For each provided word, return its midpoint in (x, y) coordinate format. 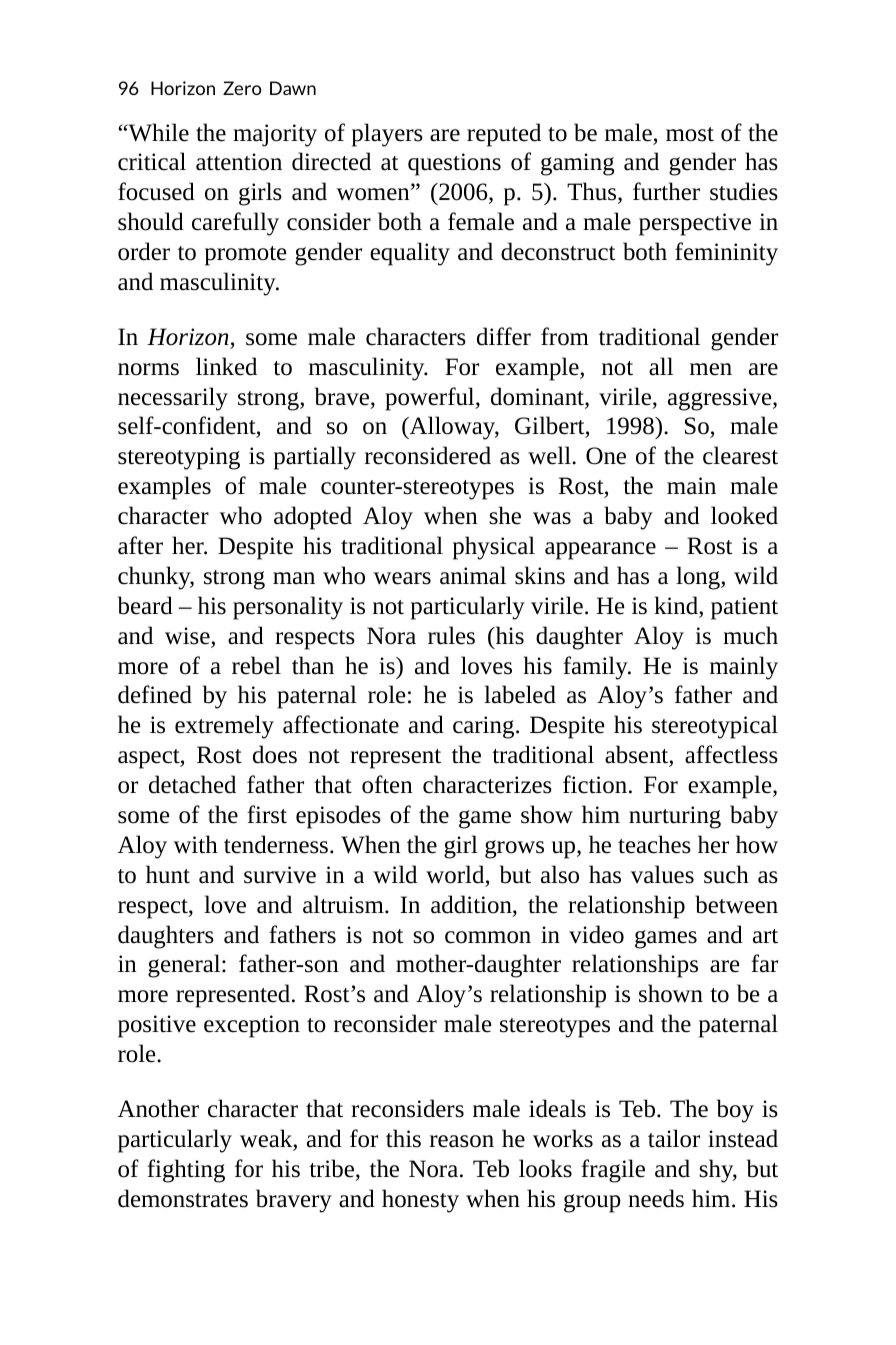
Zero (242, 88)
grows (514, 849)
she (505, 515)
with (195, 844)
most (690, 134)
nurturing (675, 817)
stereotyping (179, 458)
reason (462, 1141)
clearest (740, 455)
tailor (674, 1138)
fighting (186, 1171)
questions (454, 164)
